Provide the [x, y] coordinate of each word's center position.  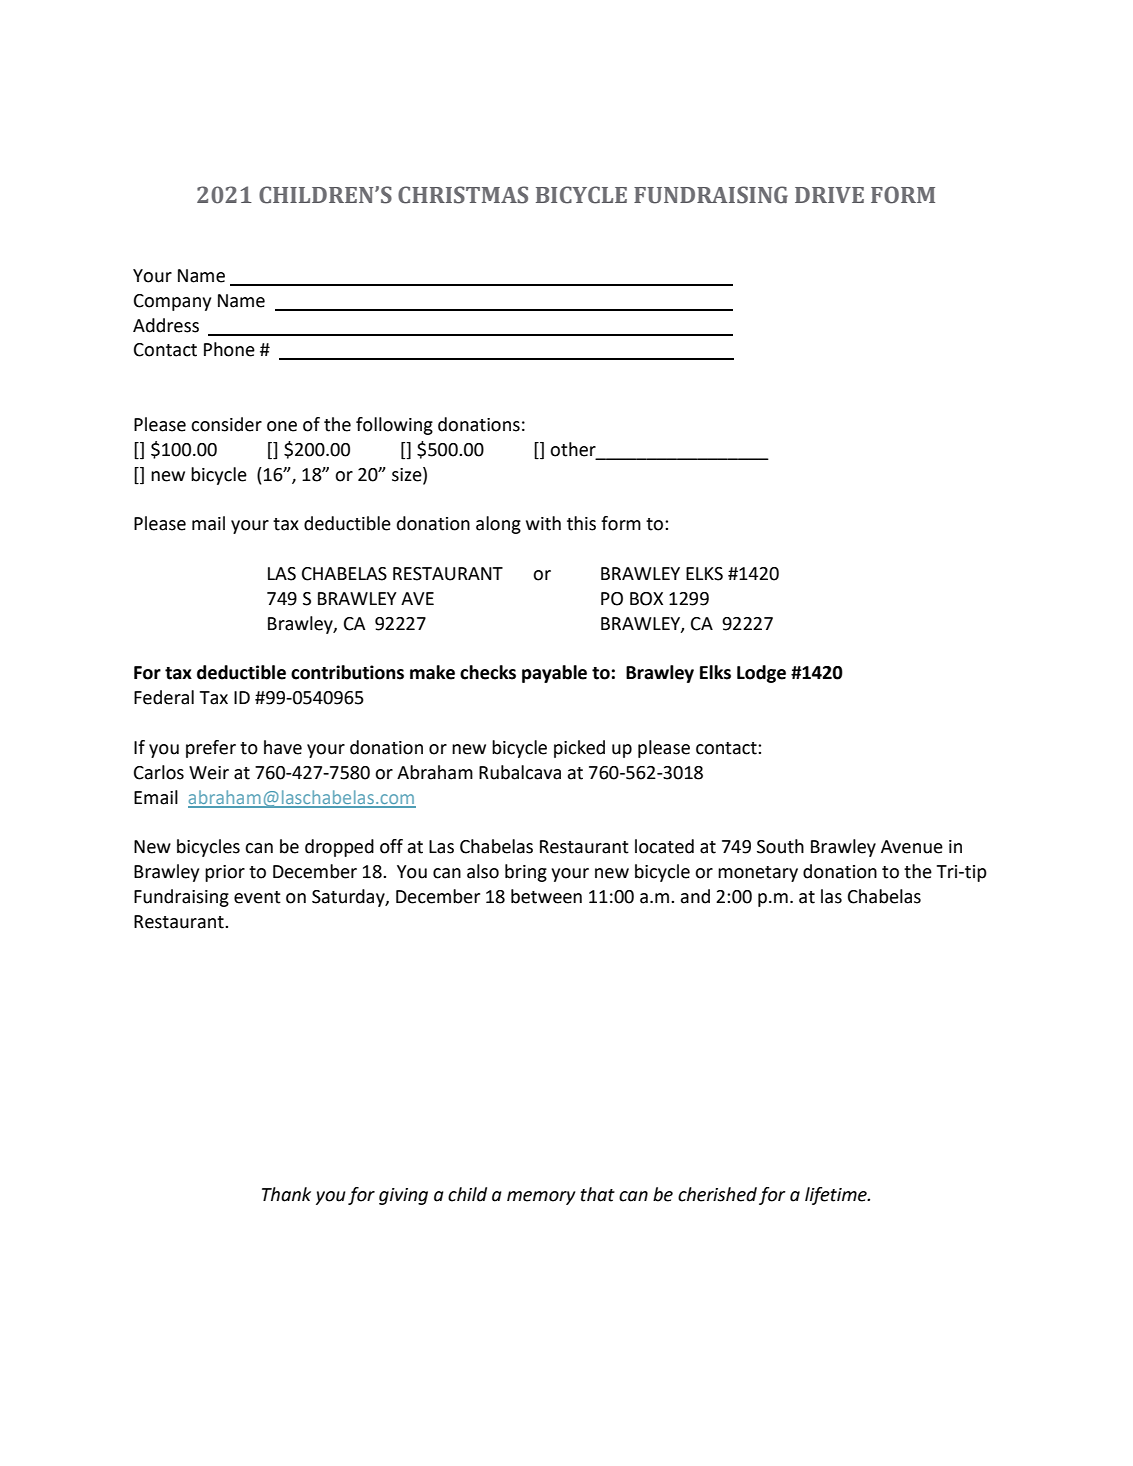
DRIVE [829, 195]
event [257, 897]
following [394, 426]
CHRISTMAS [463, 195]
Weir [209, 773]
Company [172, 302]
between [546, 896]
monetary [758, 874]
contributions [347, 672]
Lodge [761, 674]
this [581, 523]
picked [579, 749]
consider [226, 424]
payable [554, 674]
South [780, 846]
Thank [286, 1194]
